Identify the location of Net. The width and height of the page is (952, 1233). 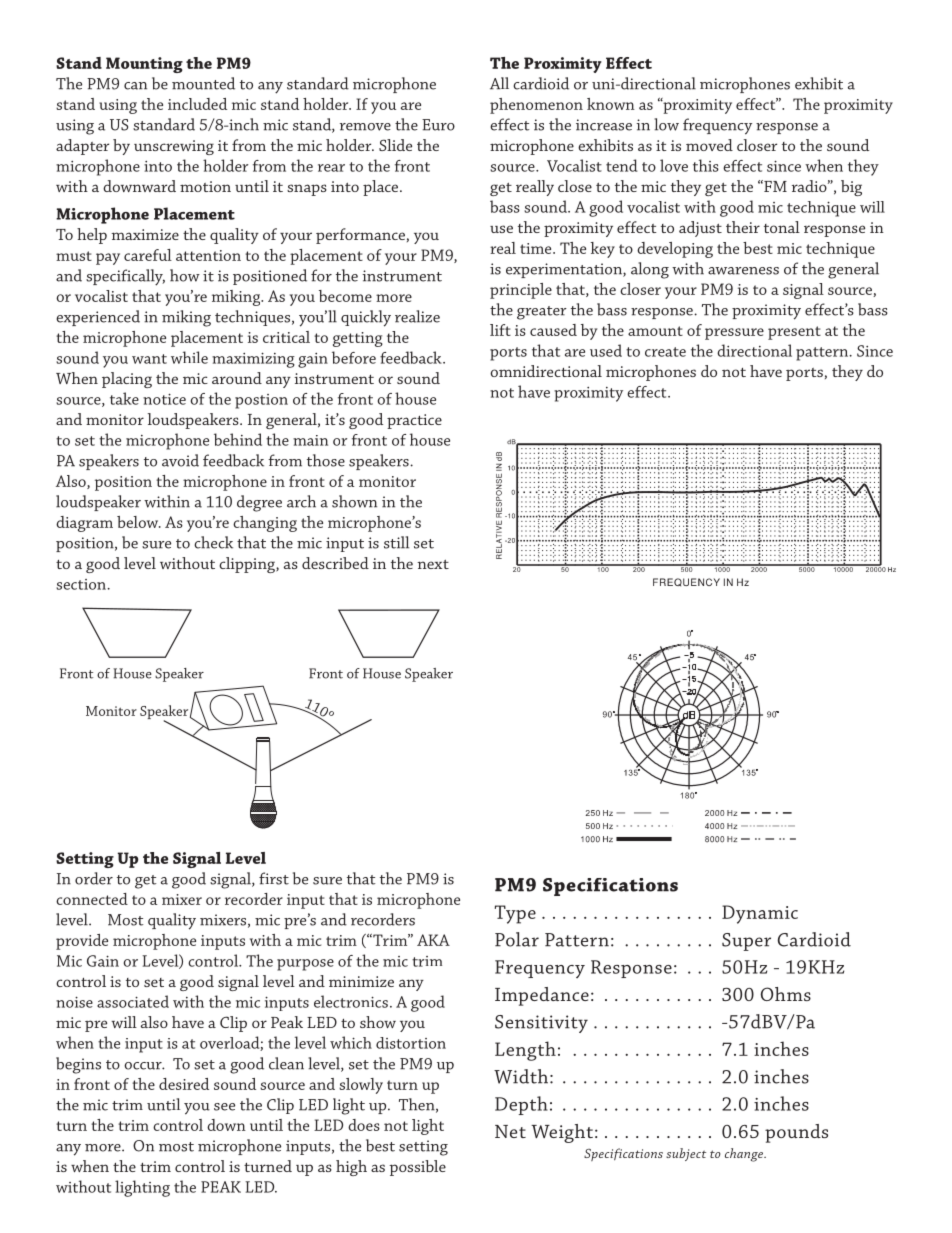
(510, 1131).
